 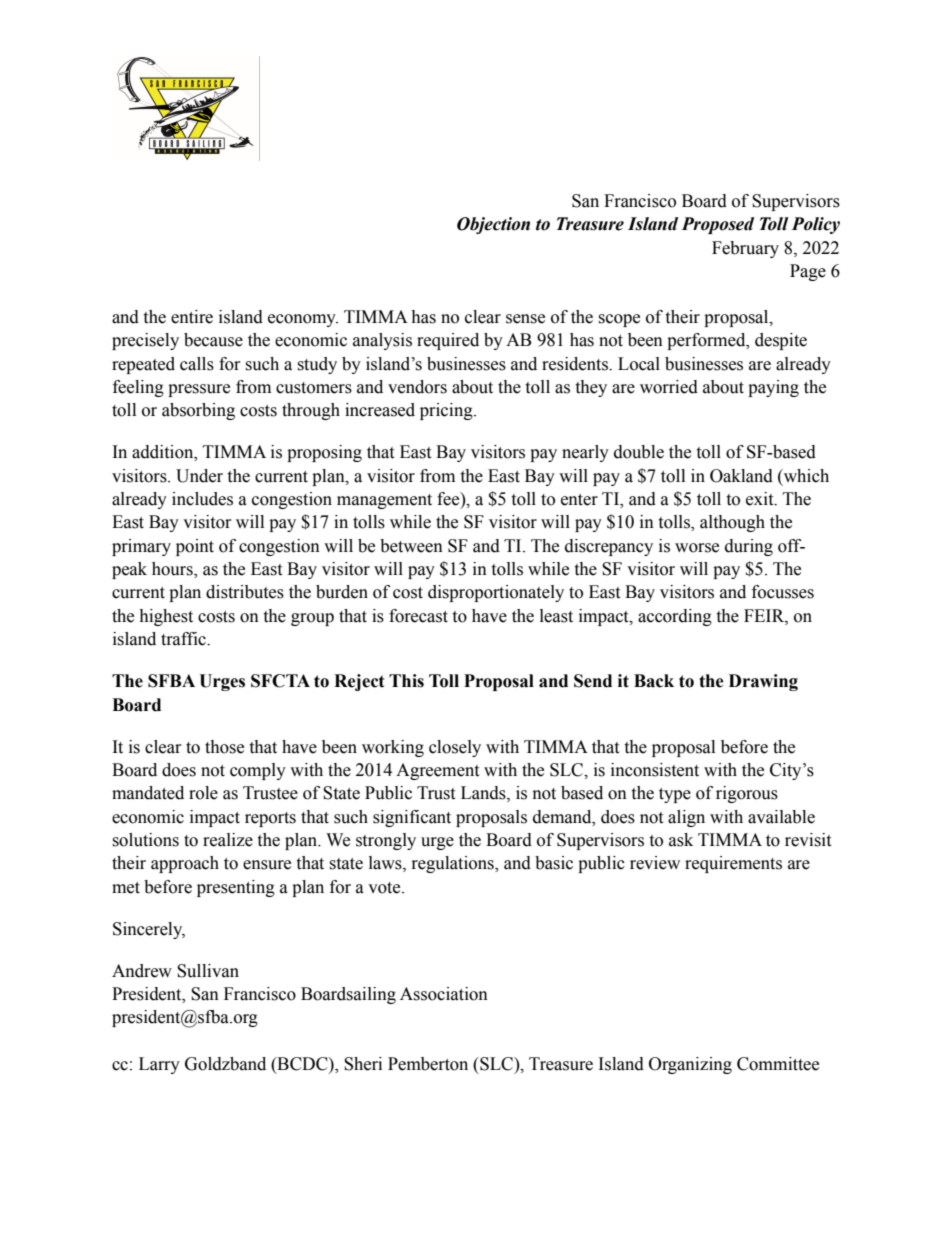 I want to click on traffic, so click(x=184, y=639).
